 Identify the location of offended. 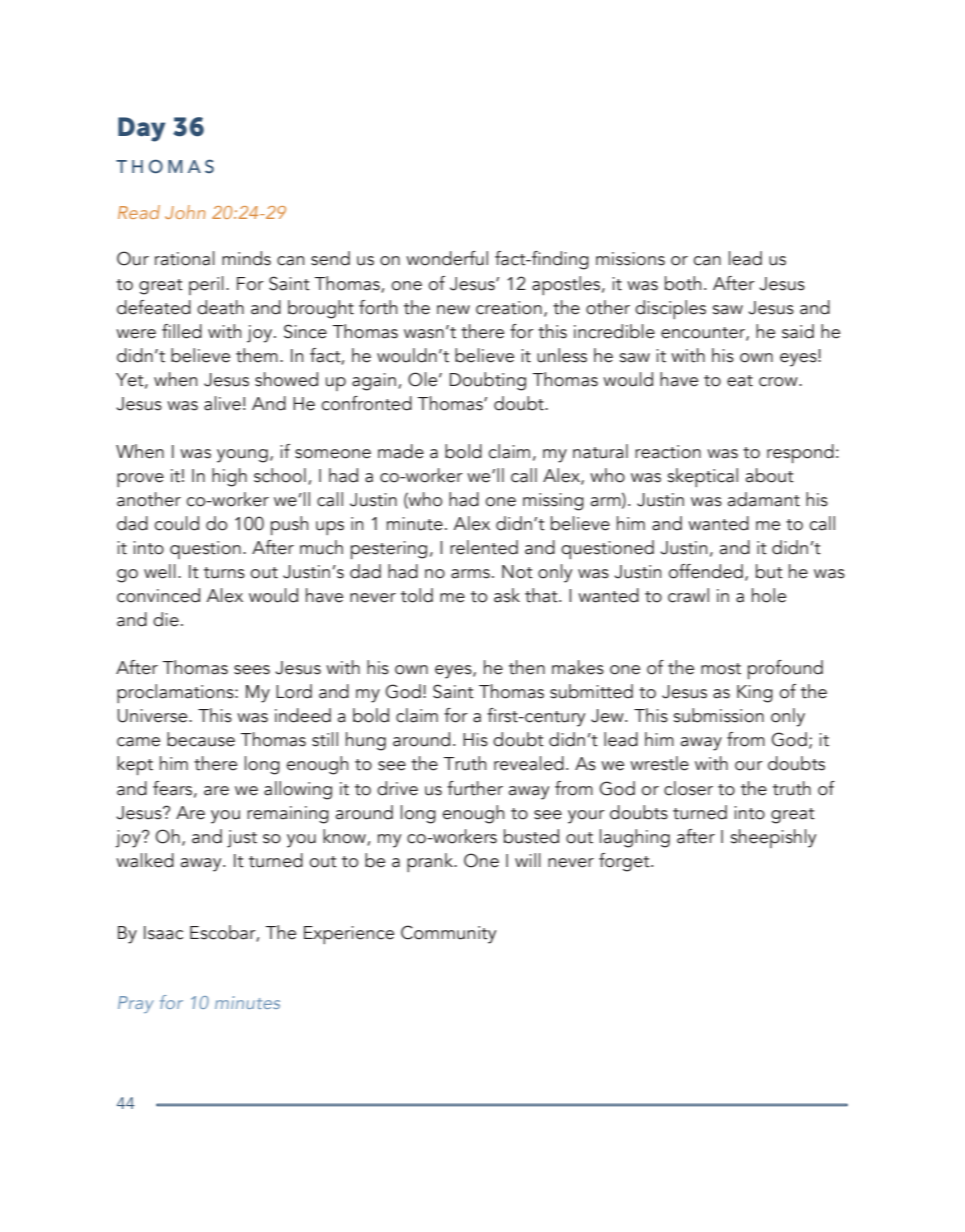
(706, 571).
